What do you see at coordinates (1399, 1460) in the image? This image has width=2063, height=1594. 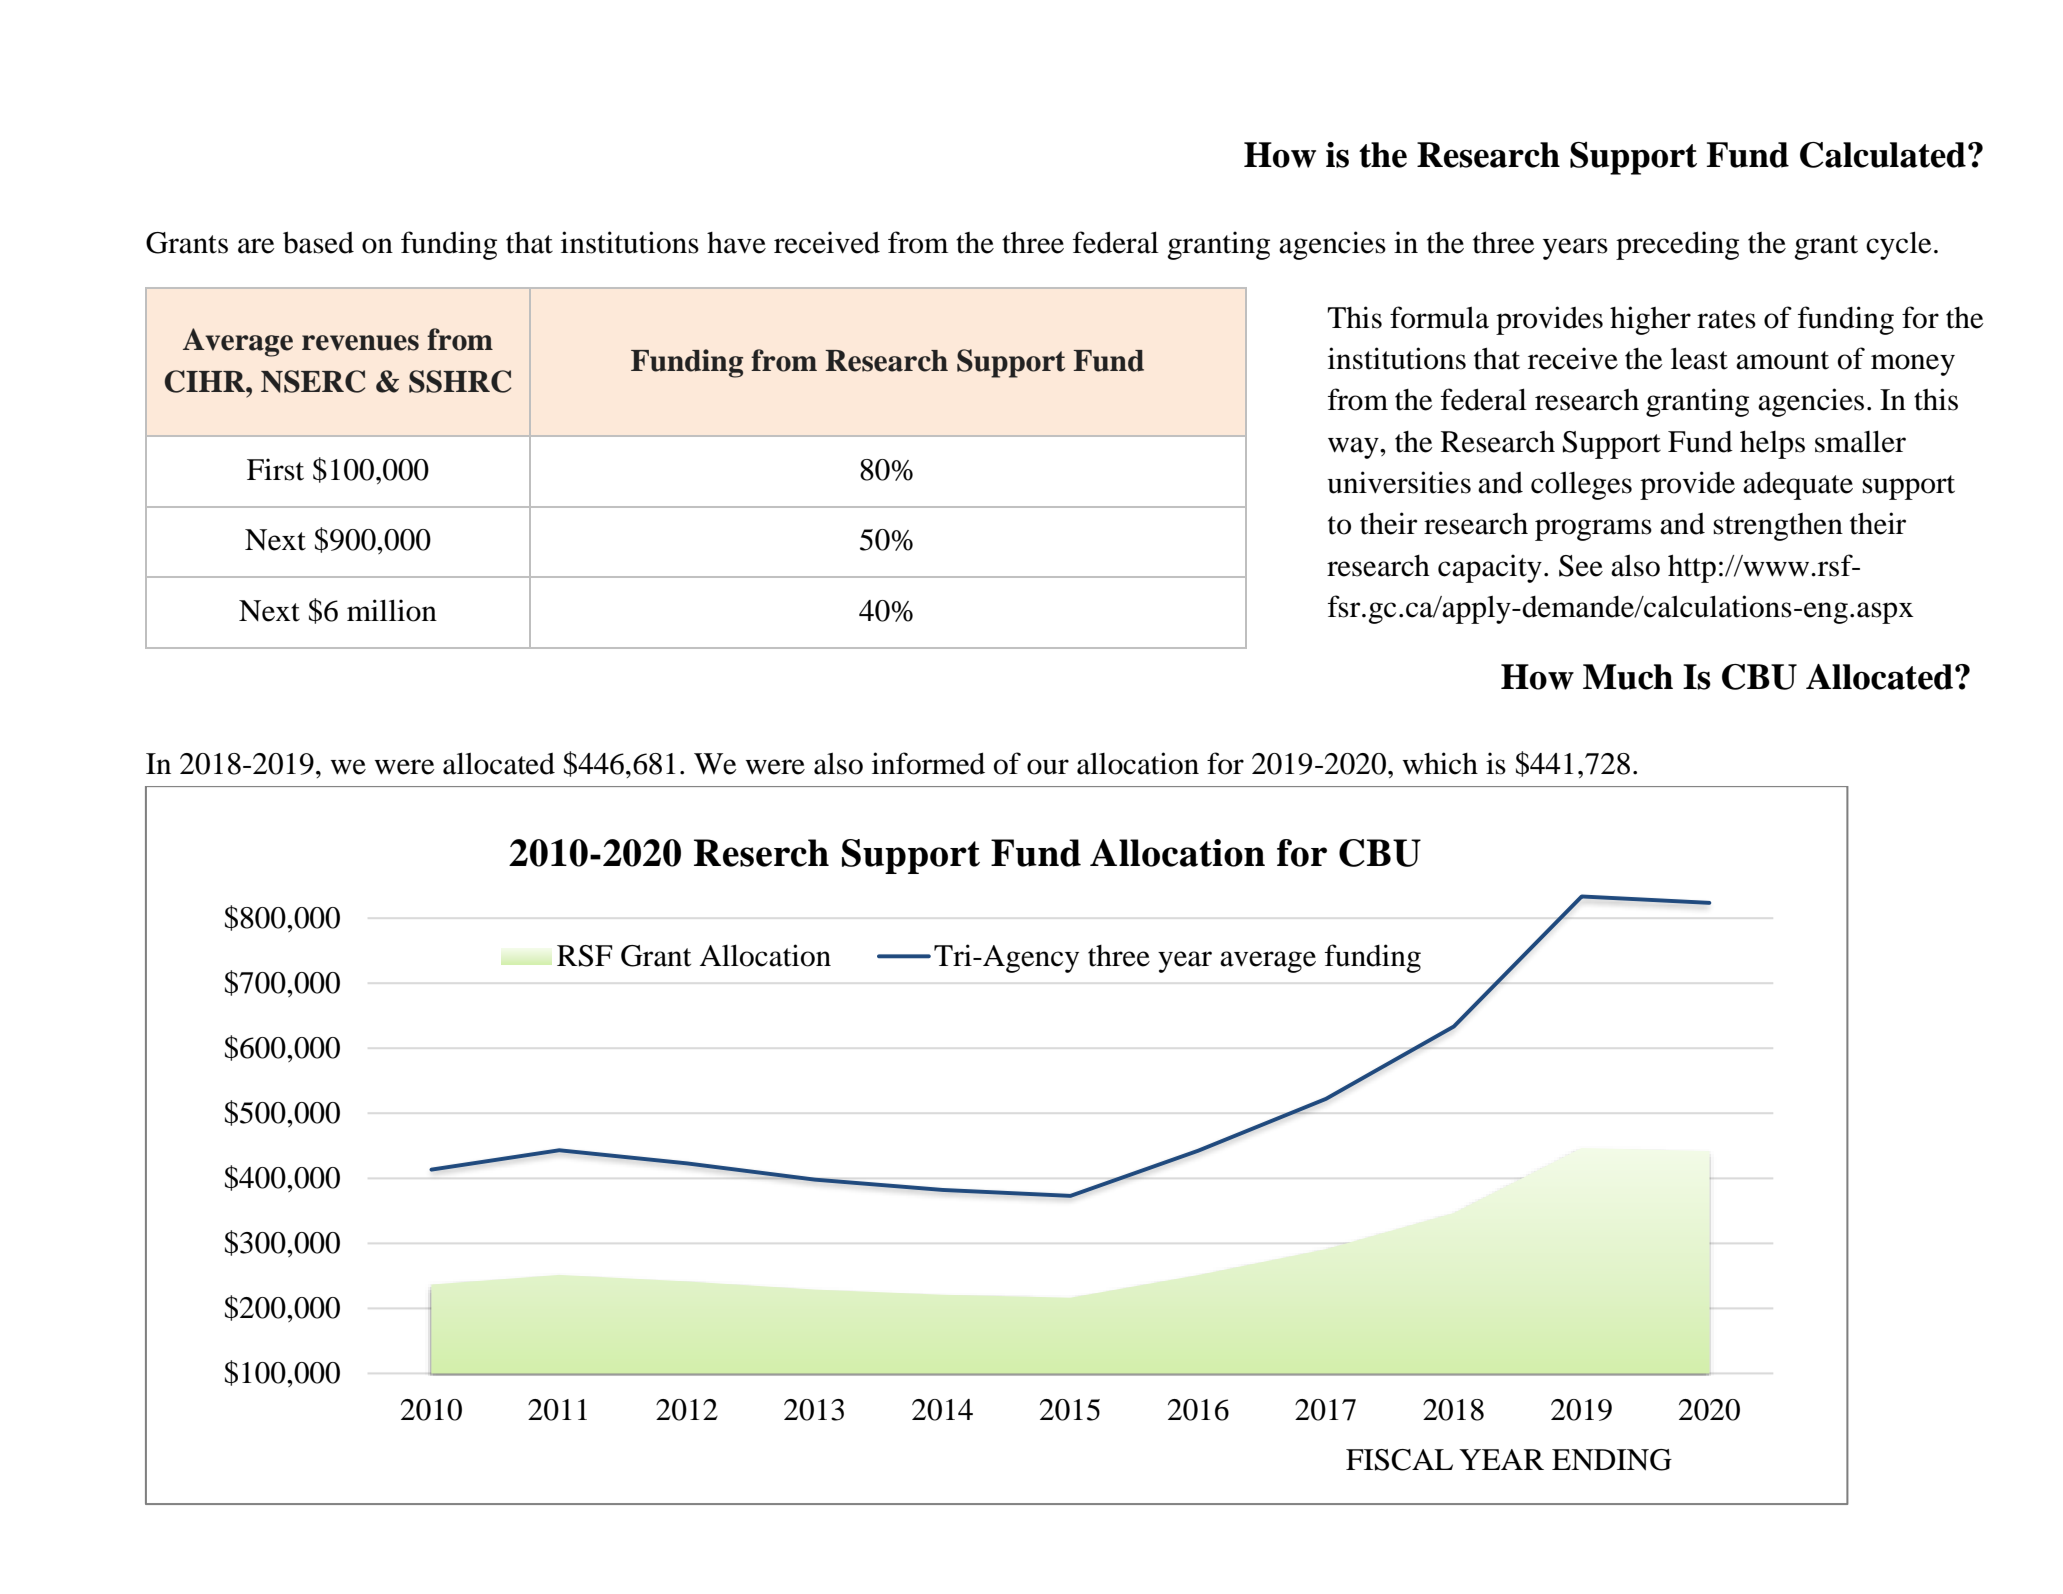 I see `FISCAL` at bounding box center [1399, 1460].
